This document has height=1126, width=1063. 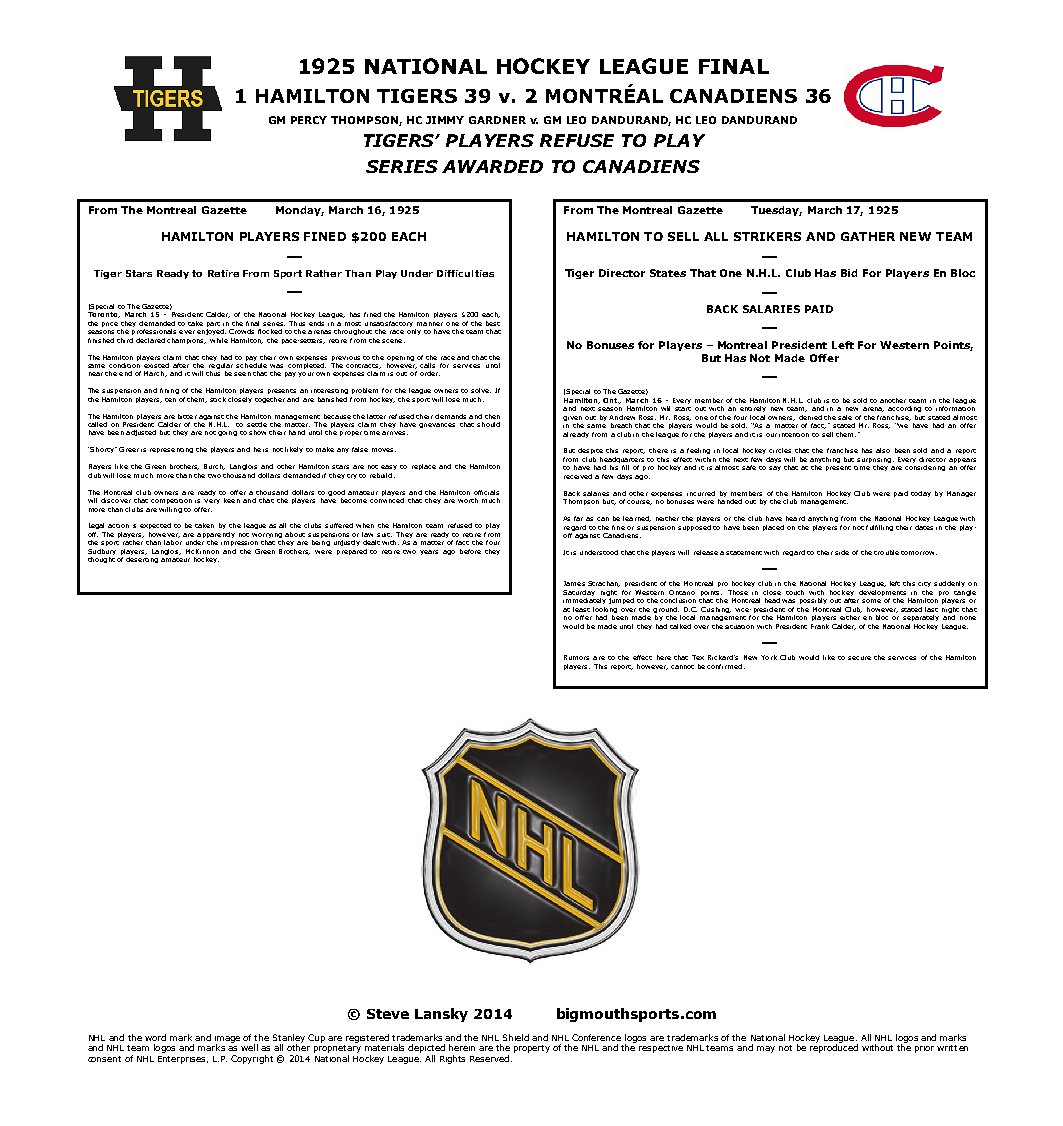 I want to click on deserting, so click(x=142, y=560).
